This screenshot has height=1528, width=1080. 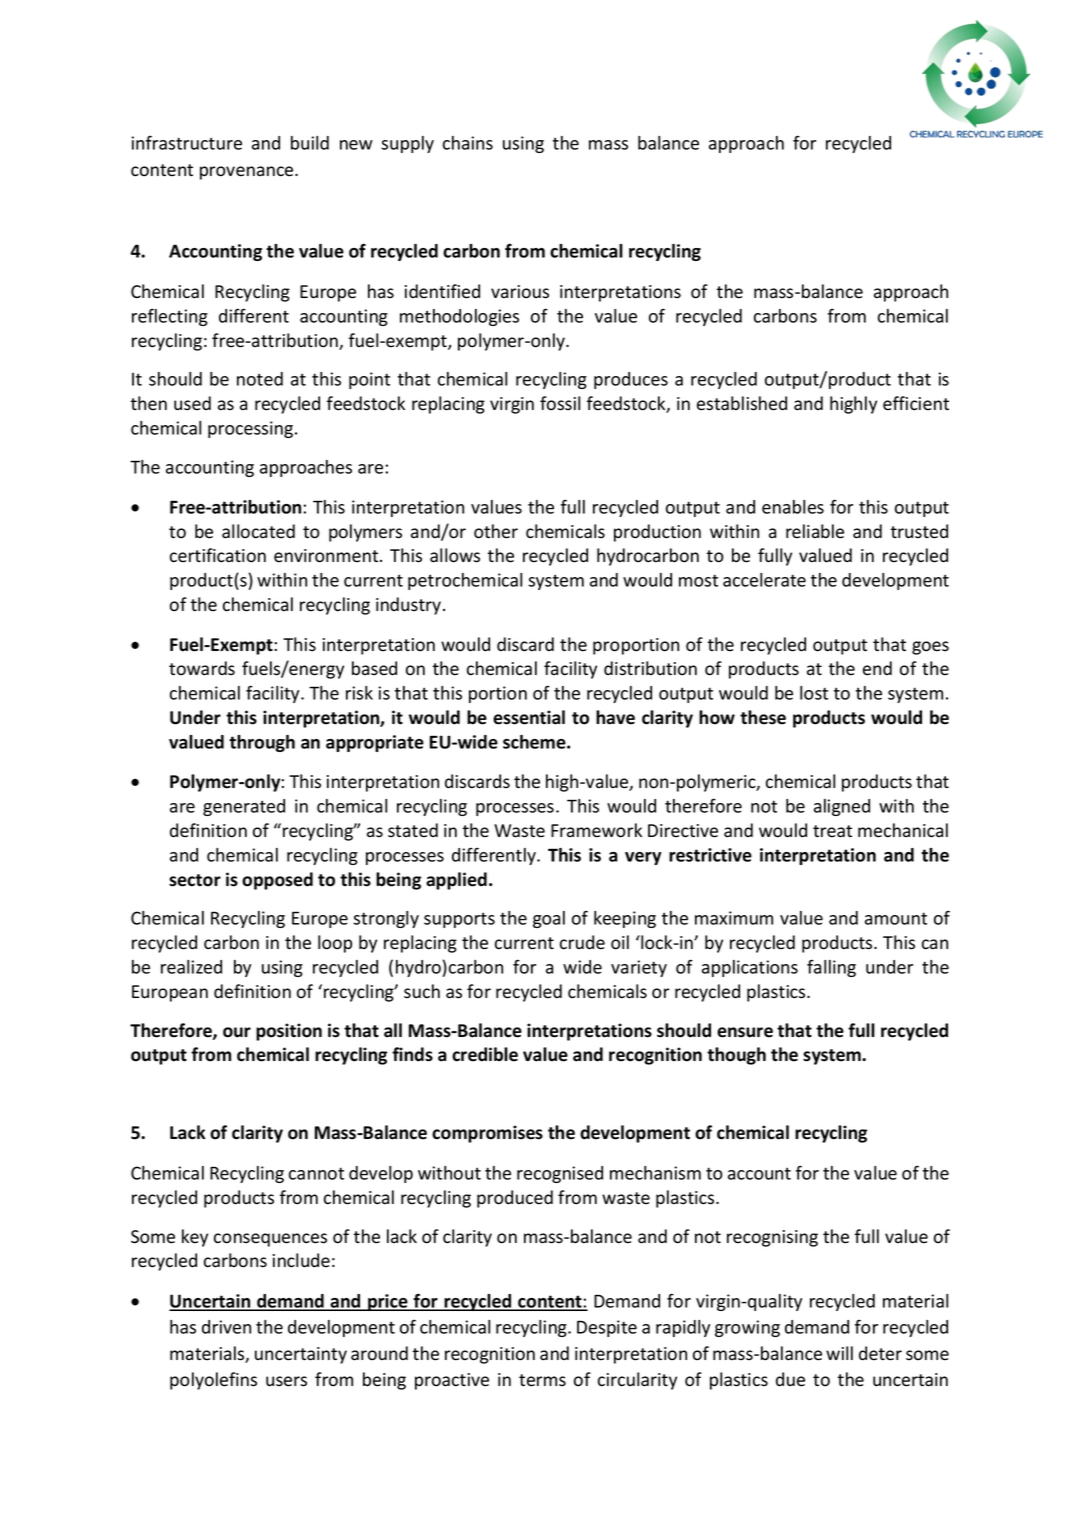 I want to click on driven, so click(x=226, y=1327).
